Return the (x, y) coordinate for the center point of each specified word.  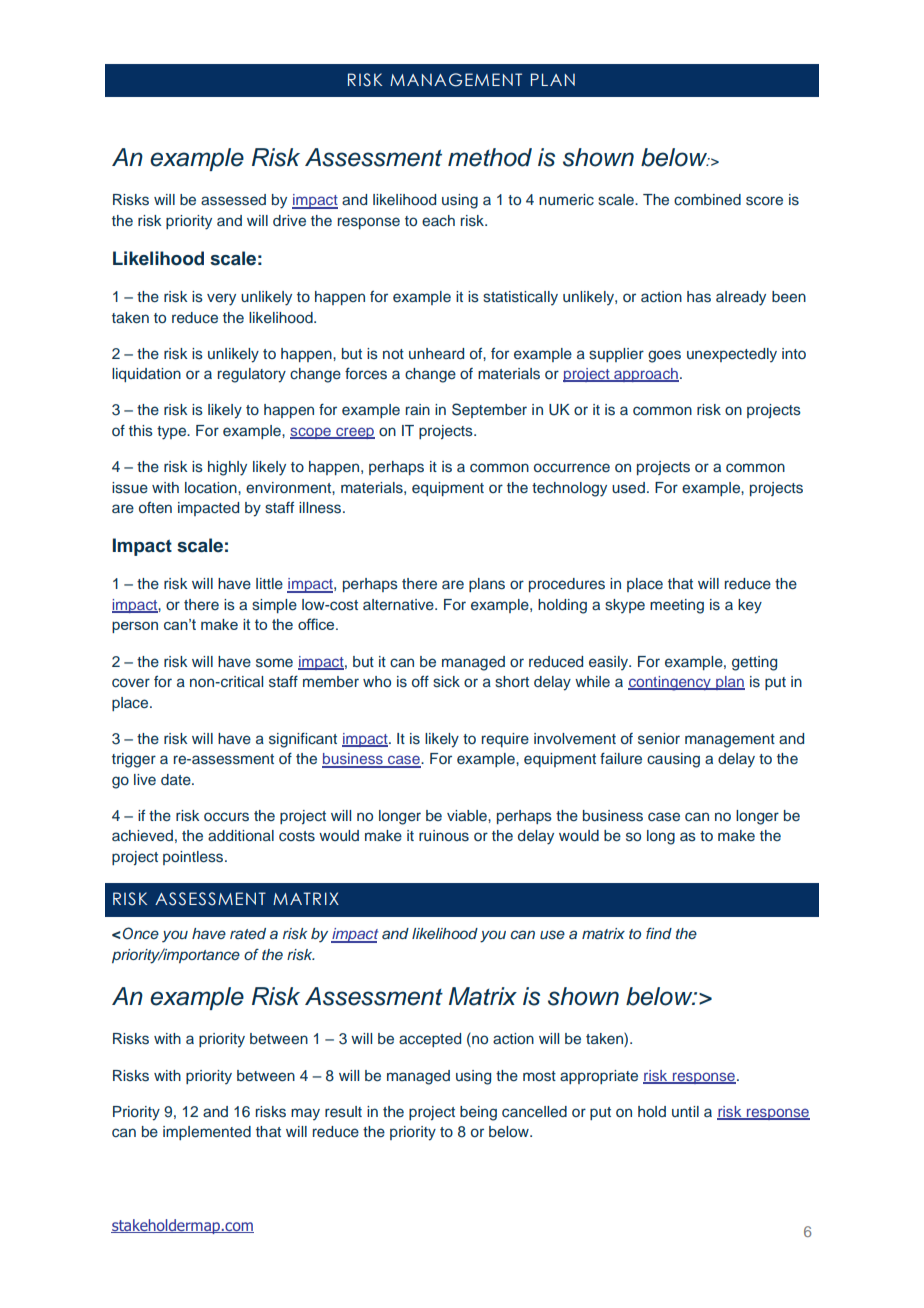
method (490, 157)
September (489, 410)
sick (446, 681)
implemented (207, 1133)
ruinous (444, 836)
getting (754, 663)
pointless (194, 858)
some (274, 663)
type (173, 433)
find (659, 933)
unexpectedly (732, 355)
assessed (233, 200)
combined (707, 199)
